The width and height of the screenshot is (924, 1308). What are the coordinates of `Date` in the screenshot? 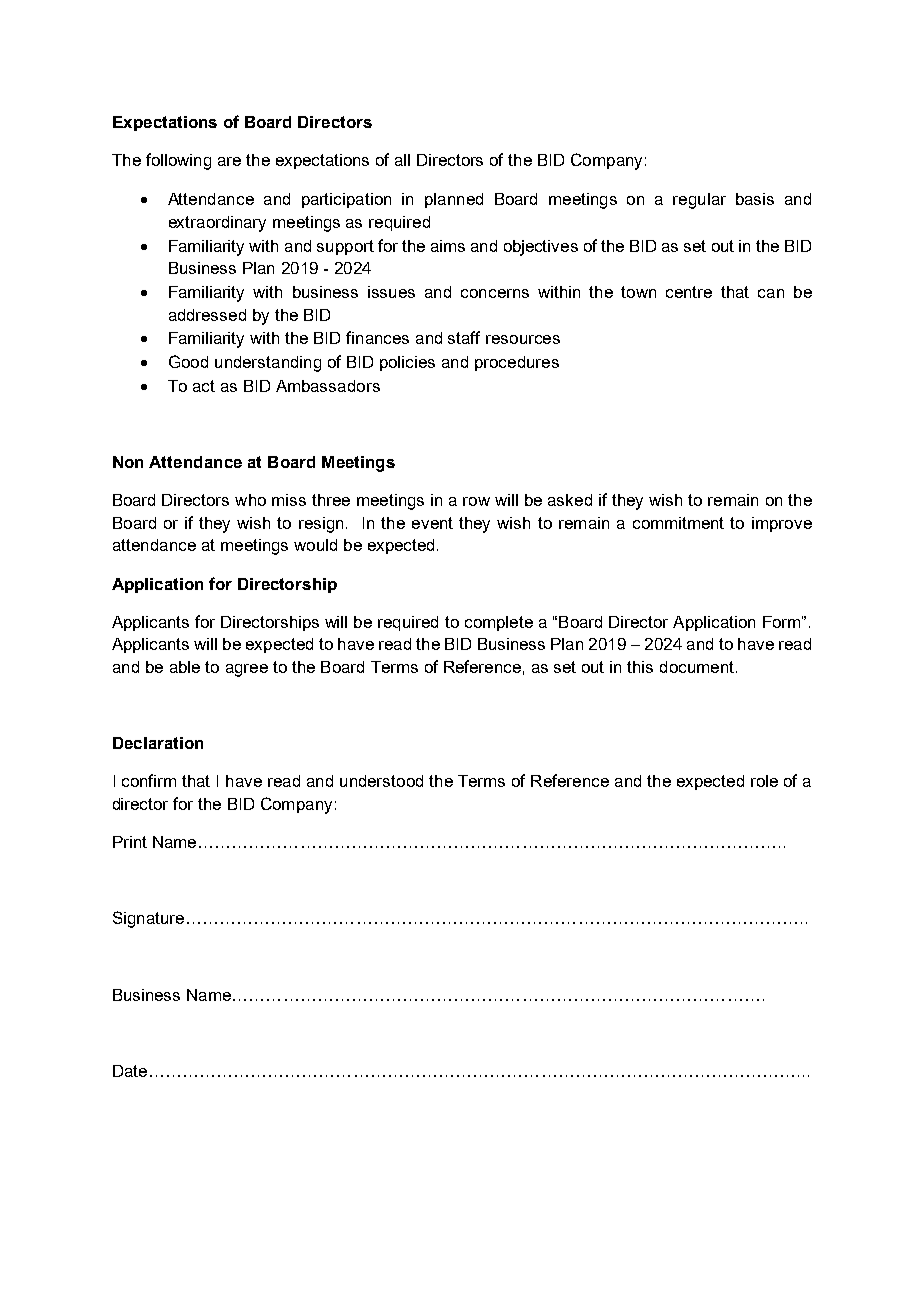 It's located at (130, 1071).
